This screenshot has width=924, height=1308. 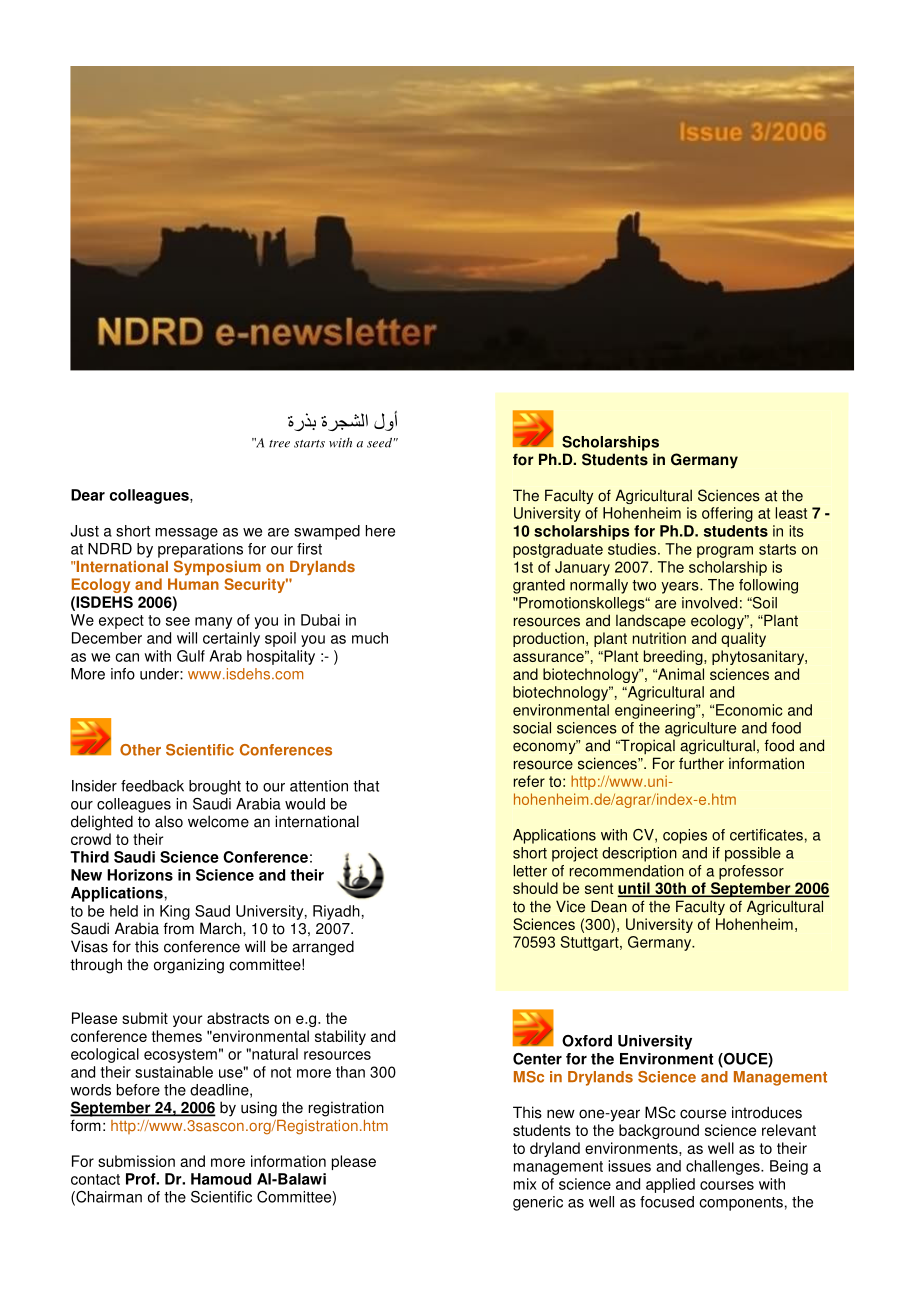 I want to click on offering, so click(x=727, y=514).
